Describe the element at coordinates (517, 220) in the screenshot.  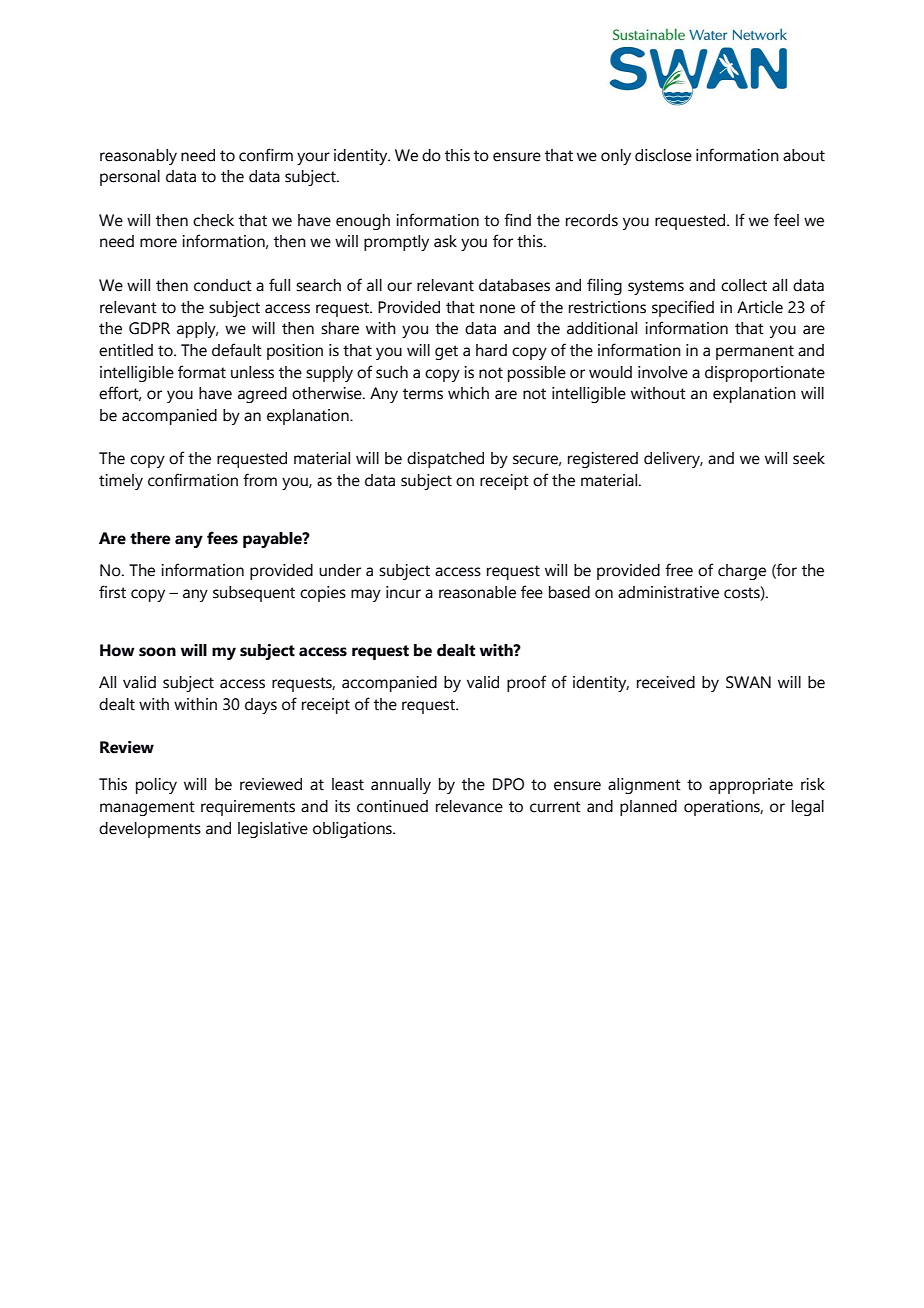
I see `find` at that location.
